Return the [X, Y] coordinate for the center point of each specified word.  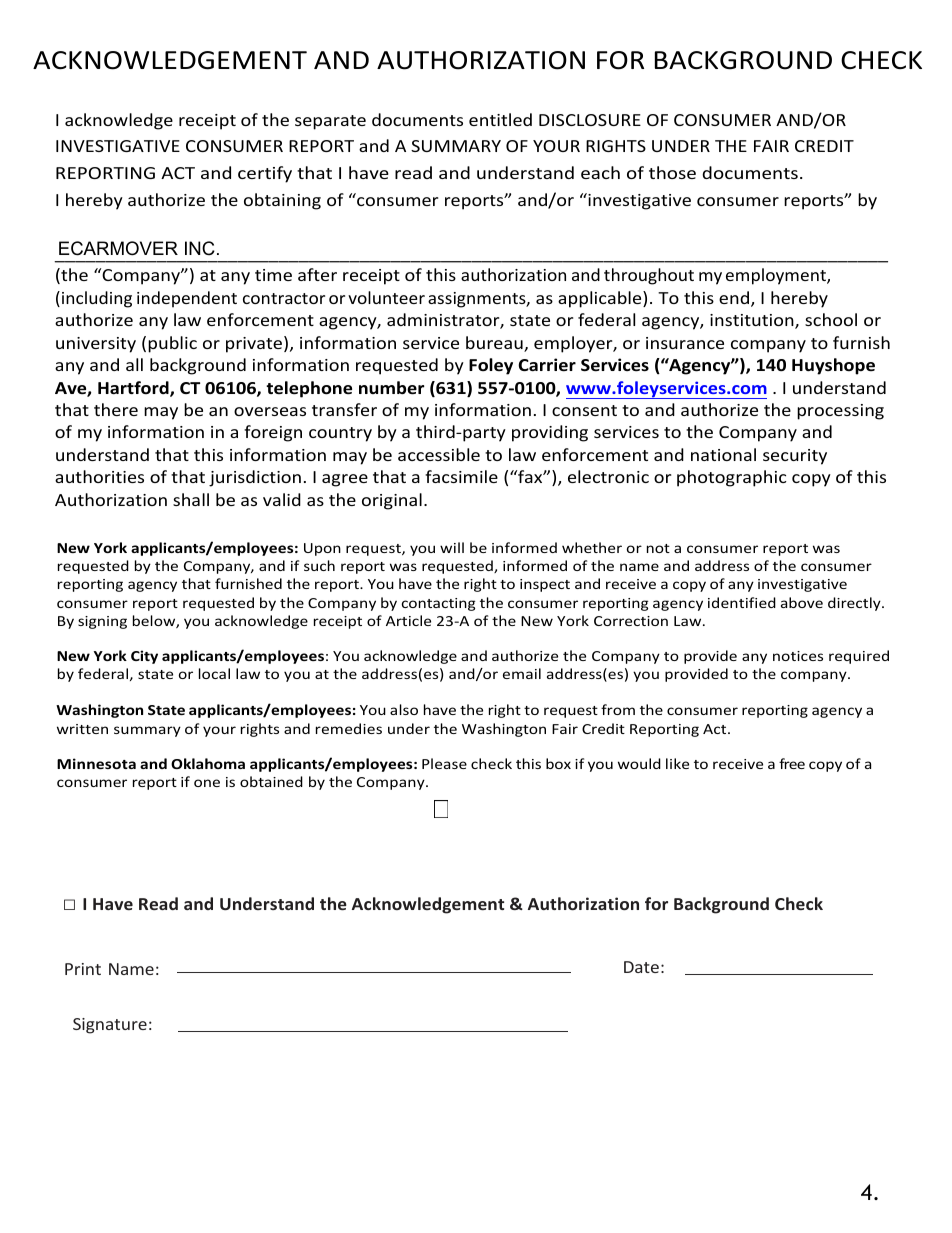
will [452, 547]
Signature [110, 1026]
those [672, 172]
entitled [500, 119]
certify [265, 174]
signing [102, 622]
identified [742, 602]
